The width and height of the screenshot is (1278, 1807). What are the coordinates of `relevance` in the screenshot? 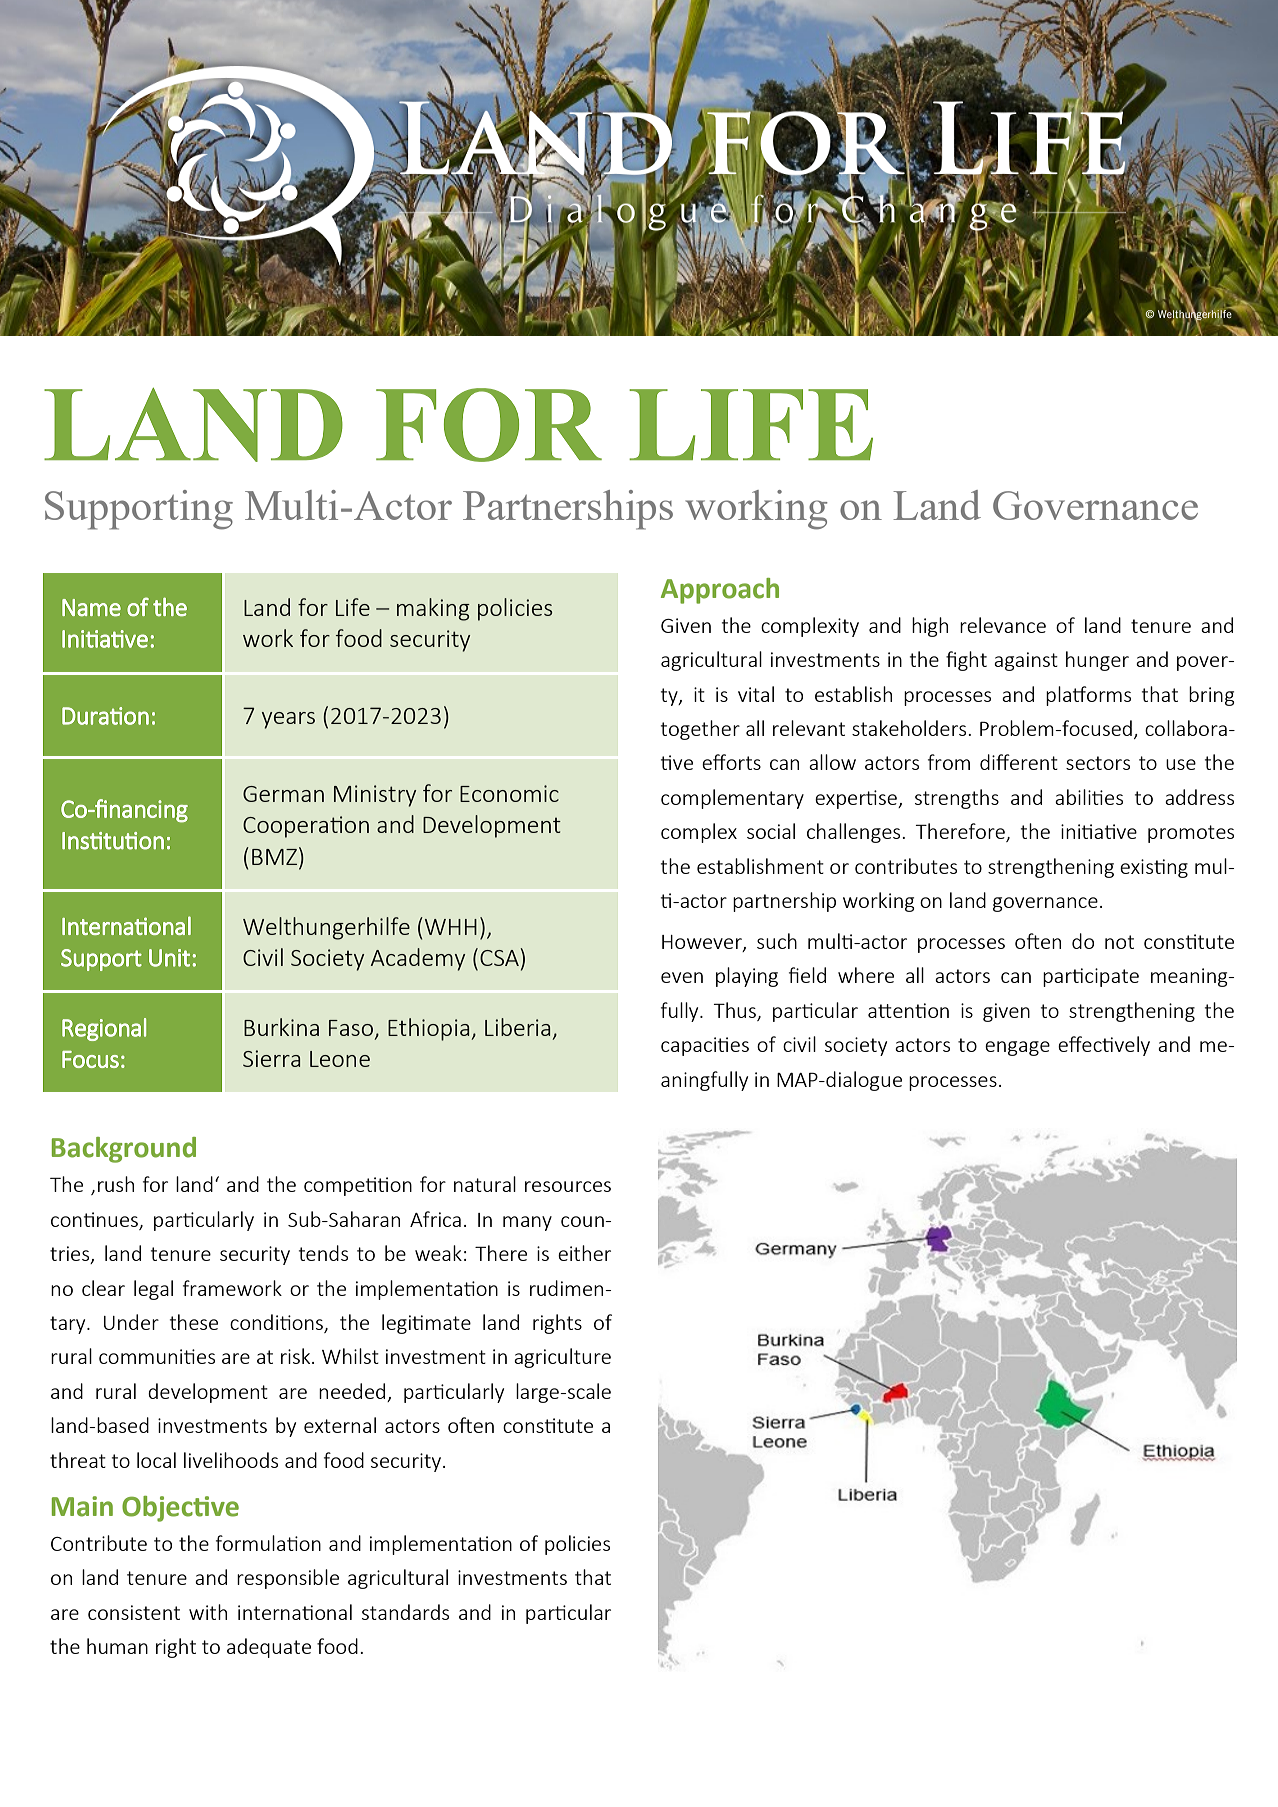 It's located at (1003, 625).
